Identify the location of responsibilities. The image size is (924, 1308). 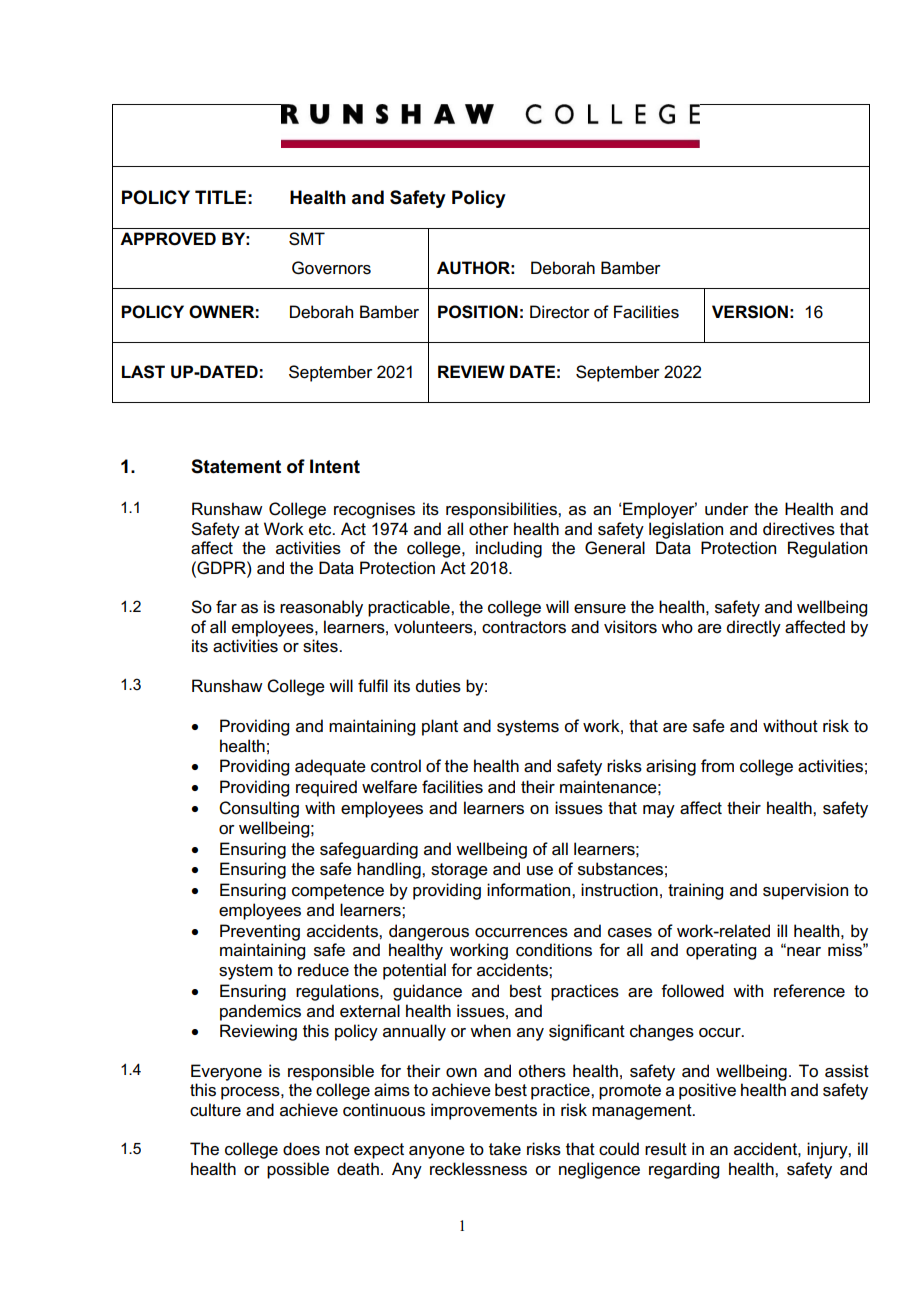
(502, 510).
